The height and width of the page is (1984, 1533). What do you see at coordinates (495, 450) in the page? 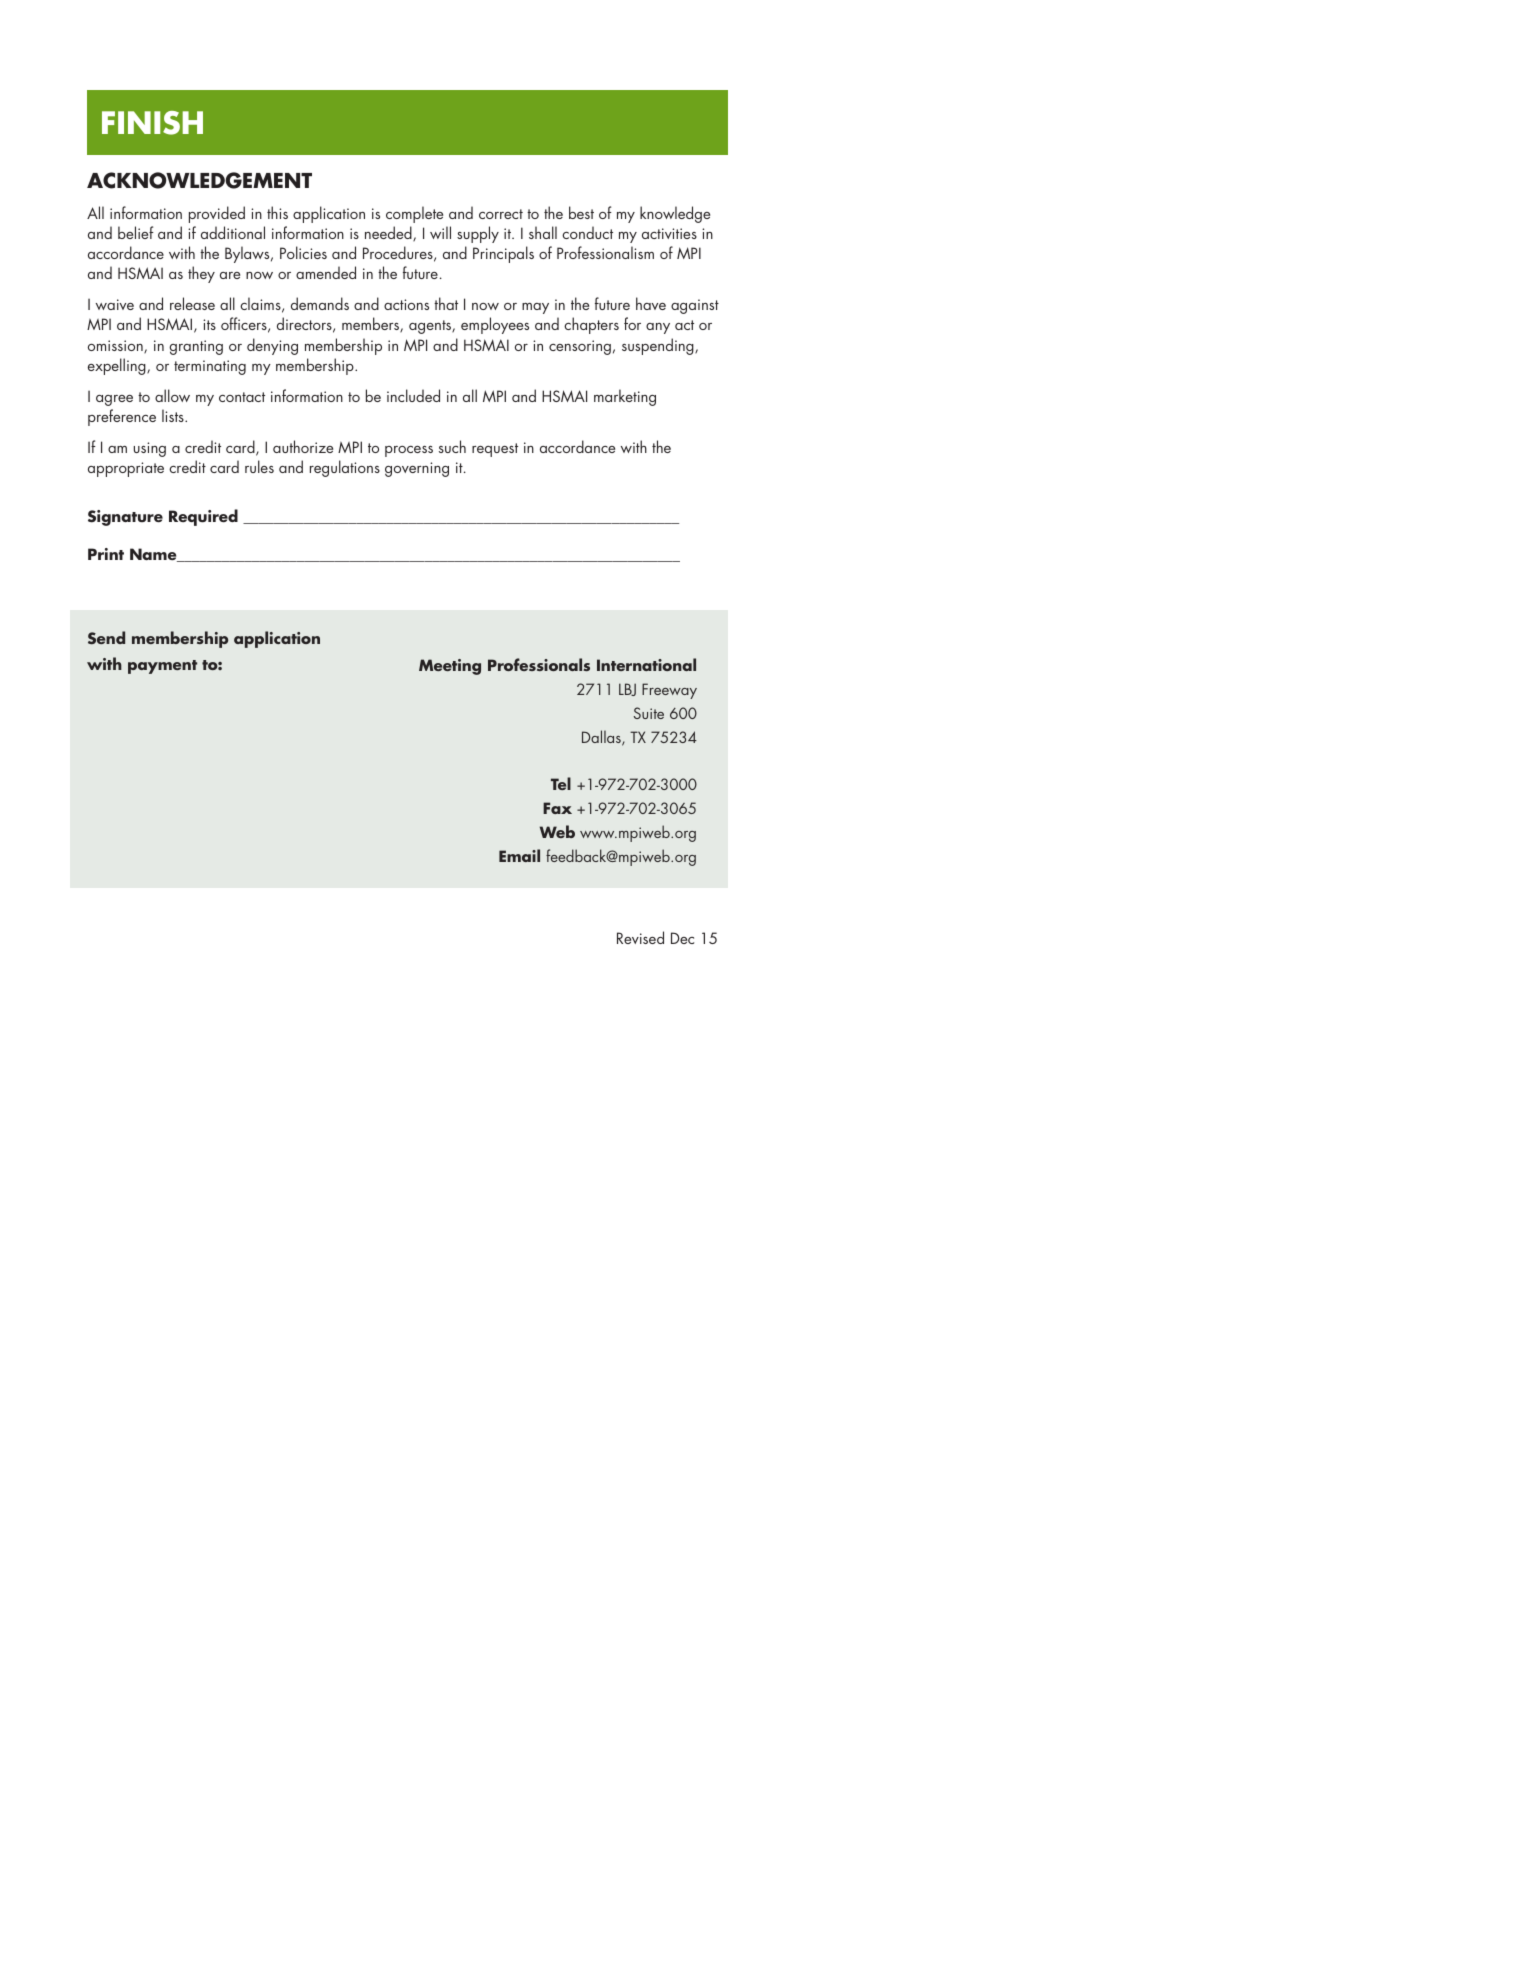
I see `request` at bounding box center [495, 450].
